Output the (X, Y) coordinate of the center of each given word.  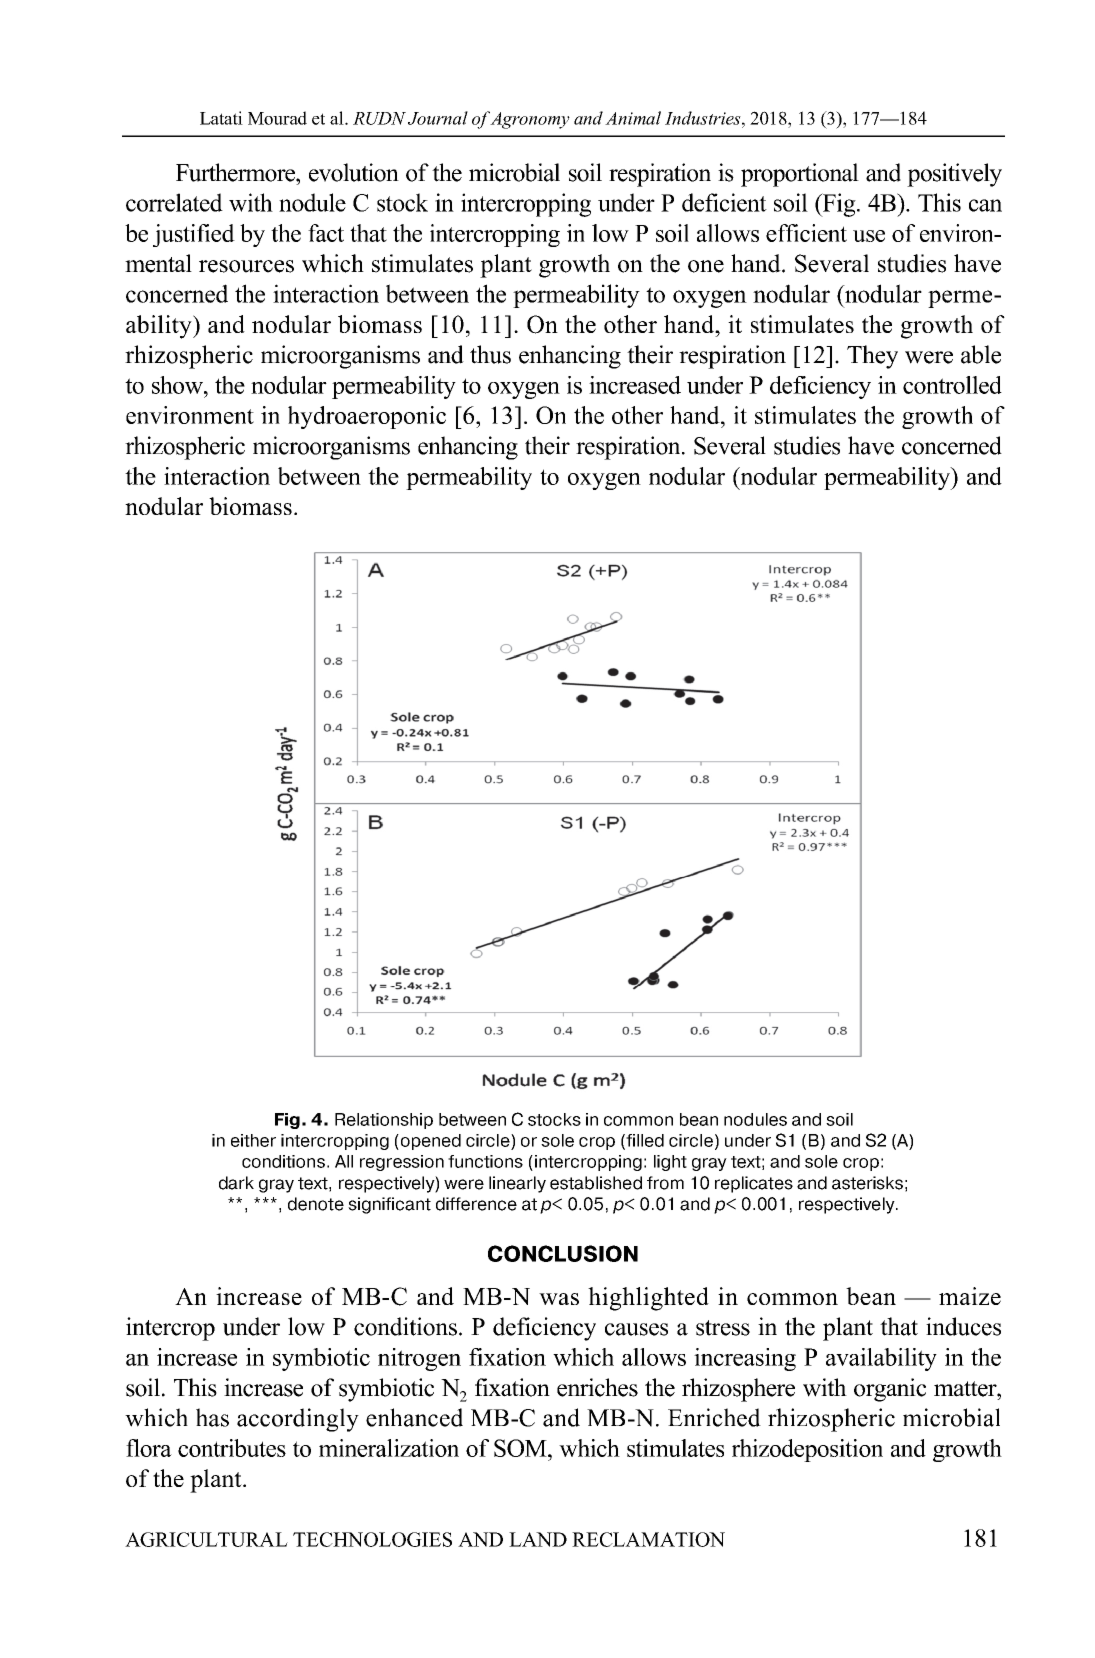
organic (890, 1390)
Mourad (277, 118)
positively (954, 175)
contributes (232, 1448)
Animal (633, 118)
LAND (538, 1539)
